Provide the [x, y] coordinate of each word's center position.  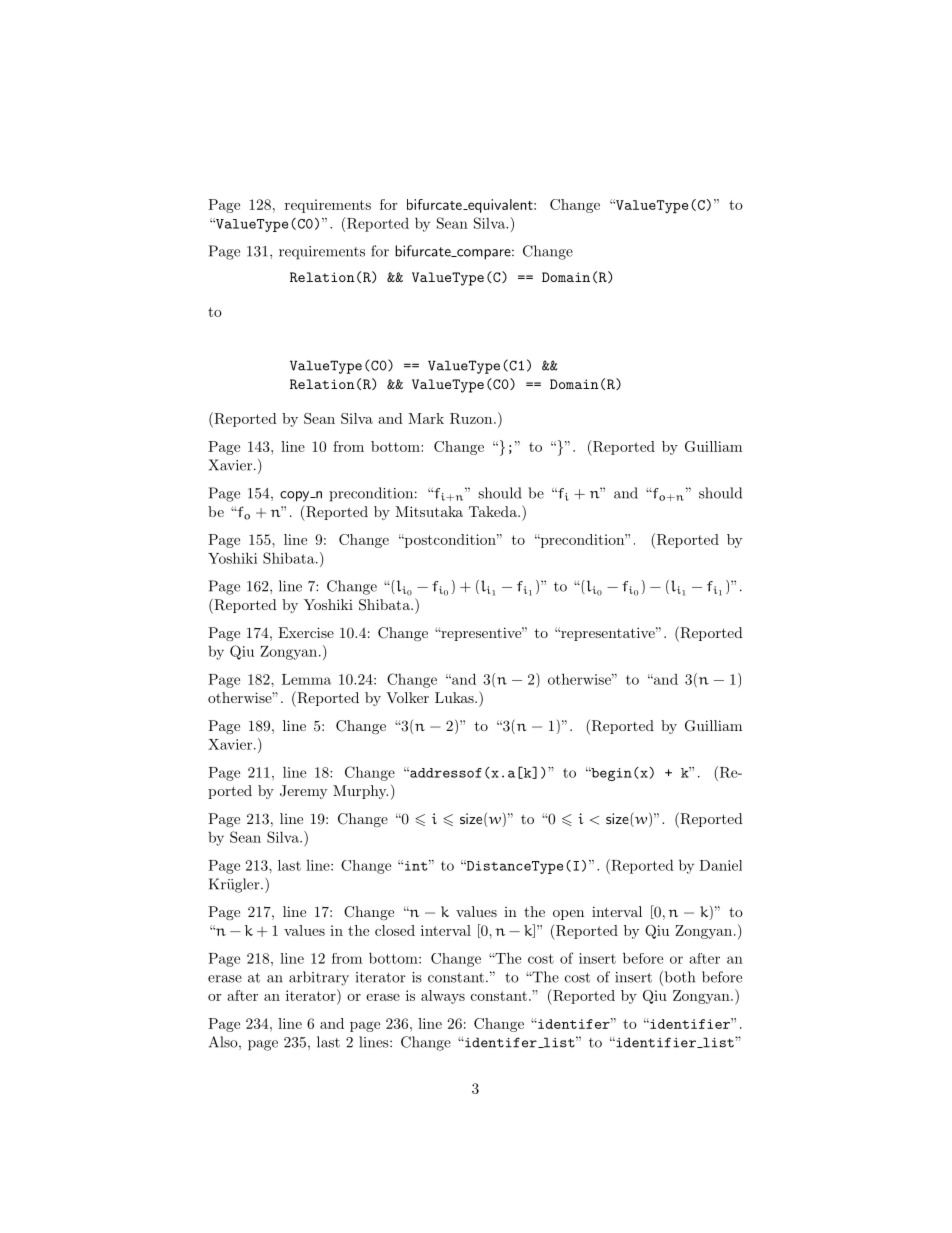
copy [296, 496]
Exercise [306, 632]
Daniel [720, 865]
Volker [407, 697]
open [568, 915]
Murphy [360, 792]
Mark [426, 418]
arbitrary [319, 978]
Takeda [494, 511]
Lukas [455, 697]
